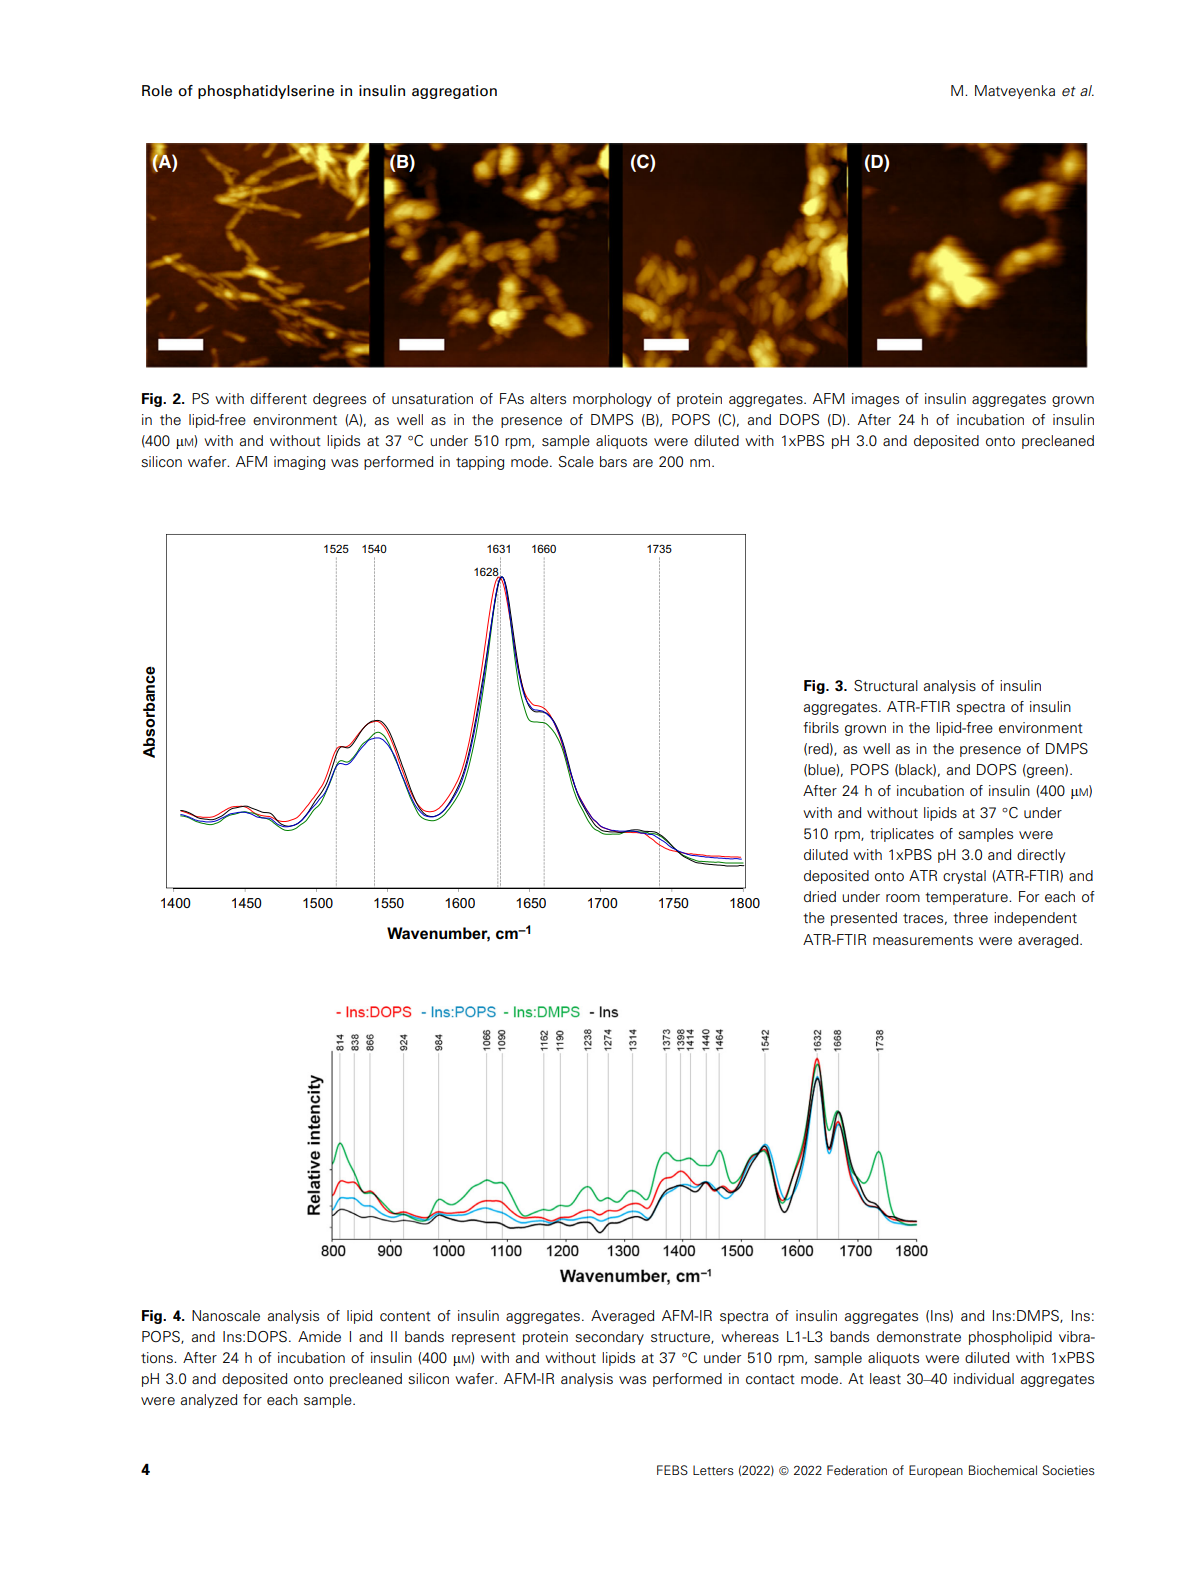 This screenshot has height=1583, width=1204. I want to click on European, so click(936, 1471).
